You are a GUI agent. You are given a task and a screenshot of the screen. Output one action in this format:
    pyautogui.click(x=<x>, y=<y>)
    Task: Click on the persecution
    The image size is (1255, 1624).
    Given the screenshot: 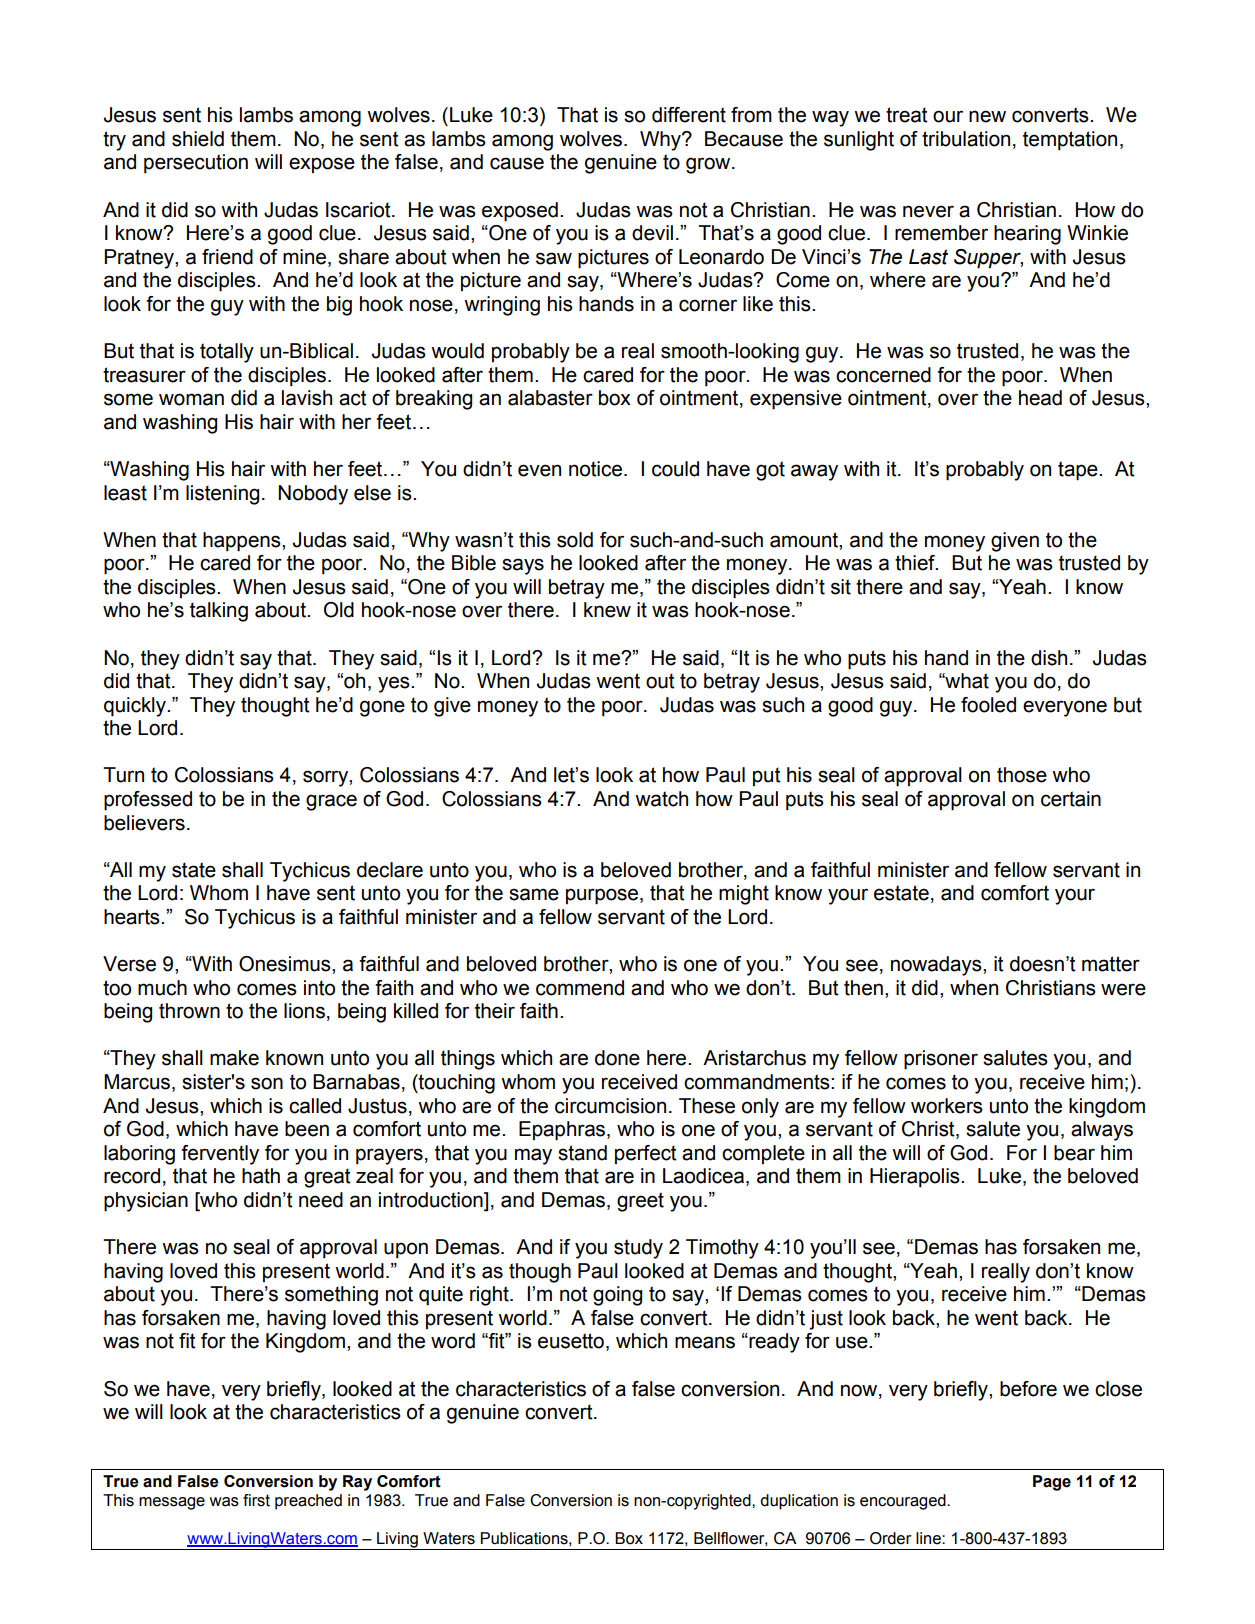 What is the action you would take?
    pyautogui.click(x=196, y=163)
